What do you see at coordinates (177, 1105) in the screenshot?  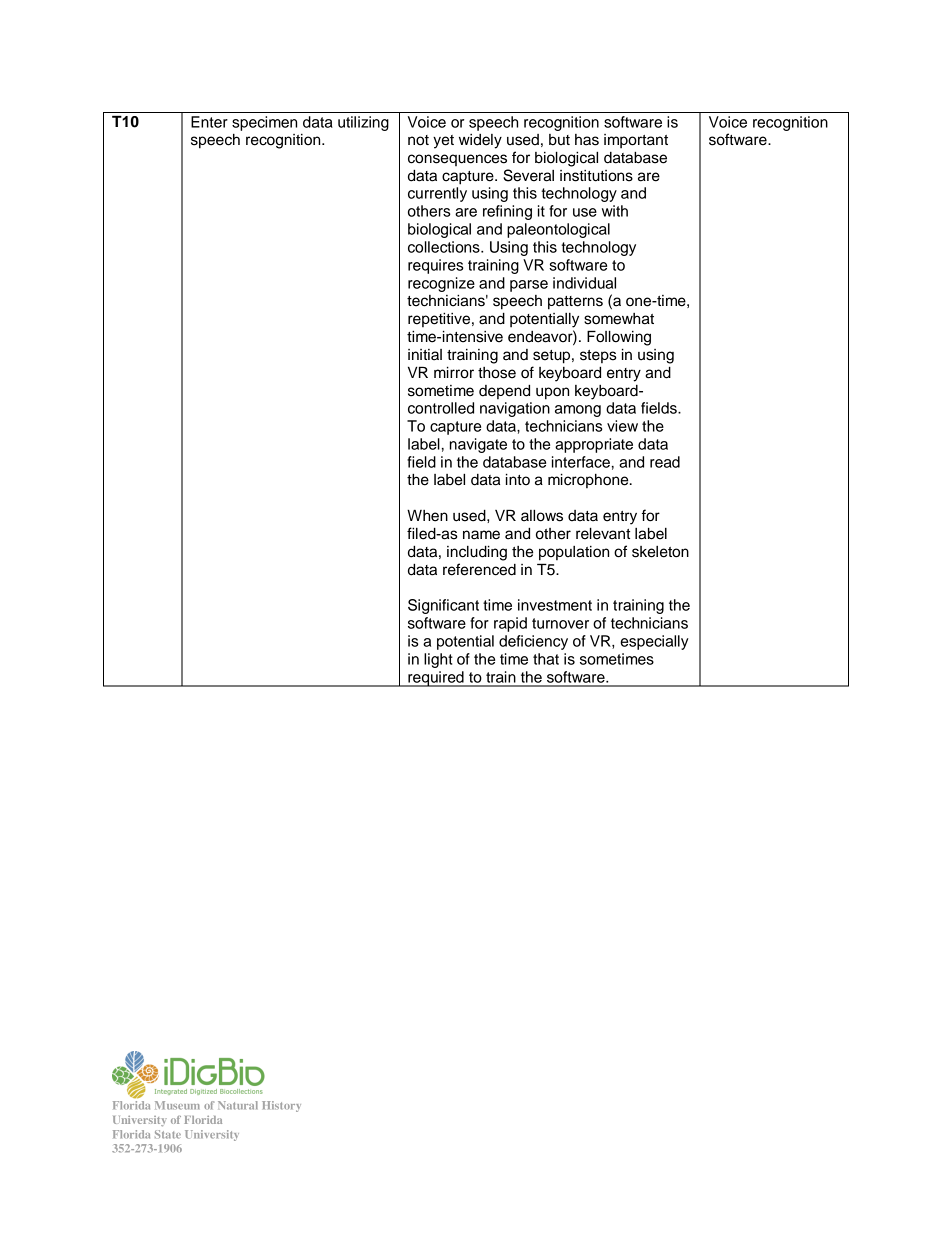 I see `Museum` at bounding box center [177, 1105].
